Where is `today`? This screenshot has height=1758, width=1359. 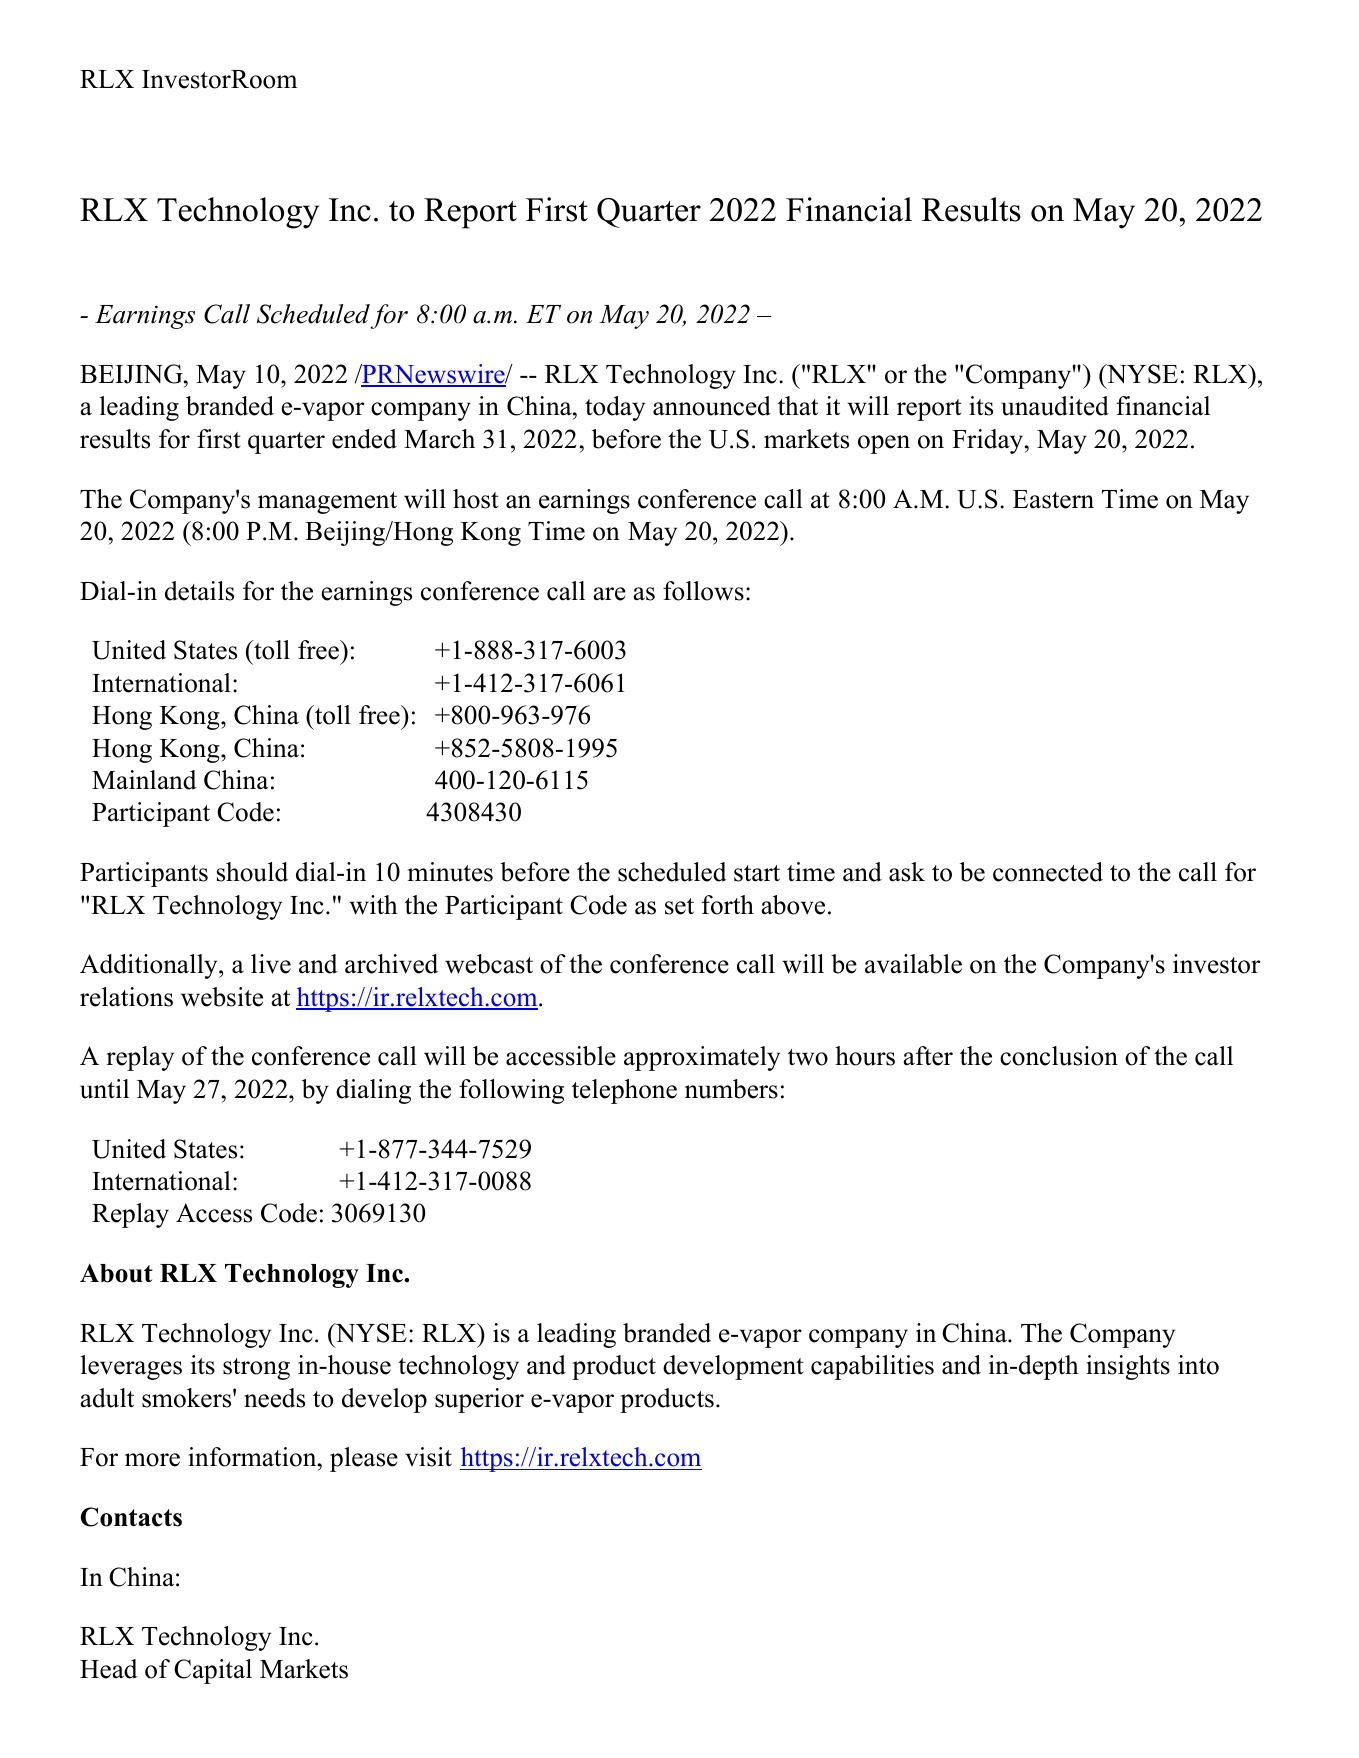 today is located at coordinates (615, 408).
